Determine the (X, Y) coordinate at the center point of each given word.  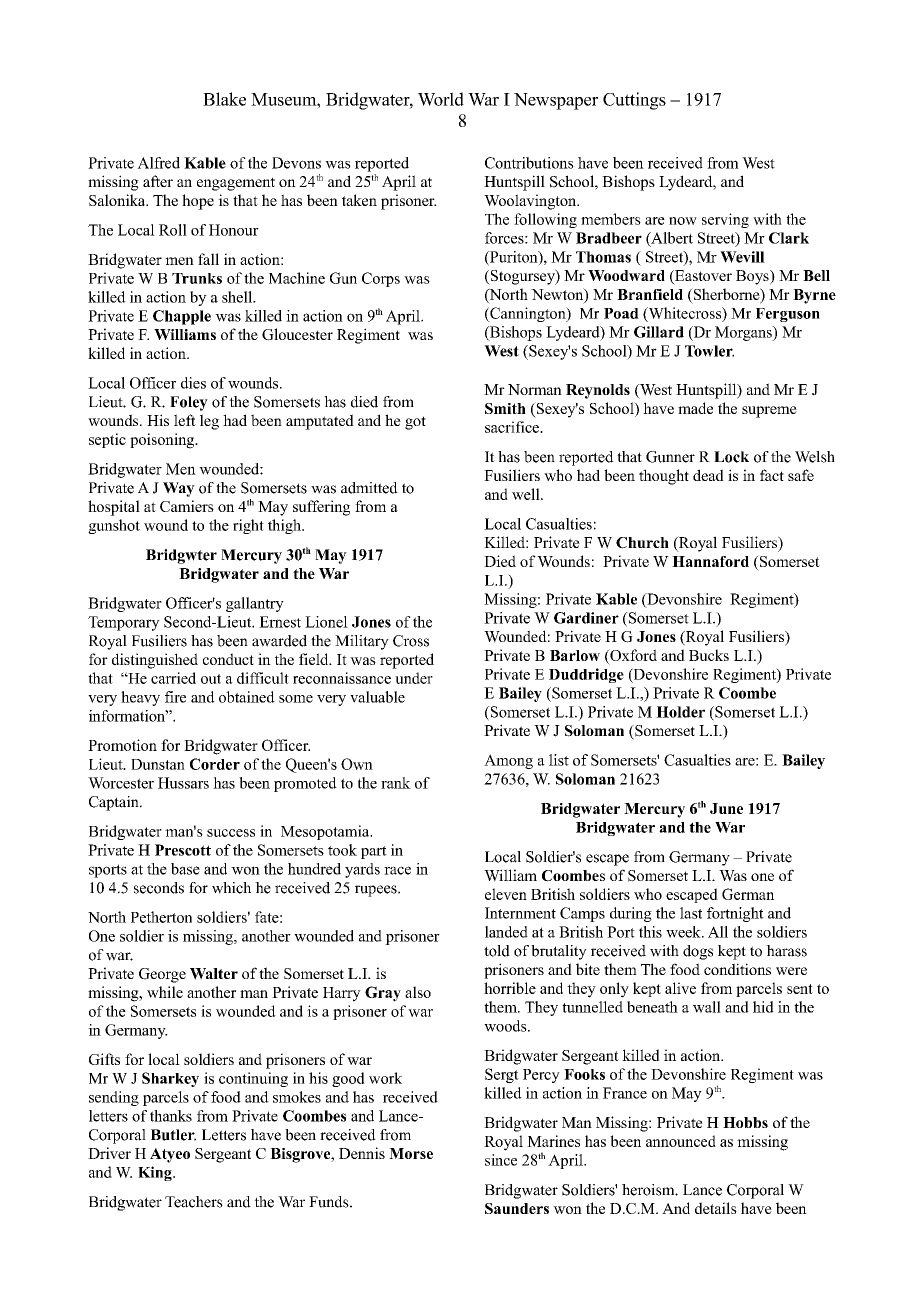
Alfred (158, 163)
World (441, 99)
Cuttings (634, 101)
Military (362, 642)
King (156, 1173)
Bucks (709, 655)
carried (173, 678)
